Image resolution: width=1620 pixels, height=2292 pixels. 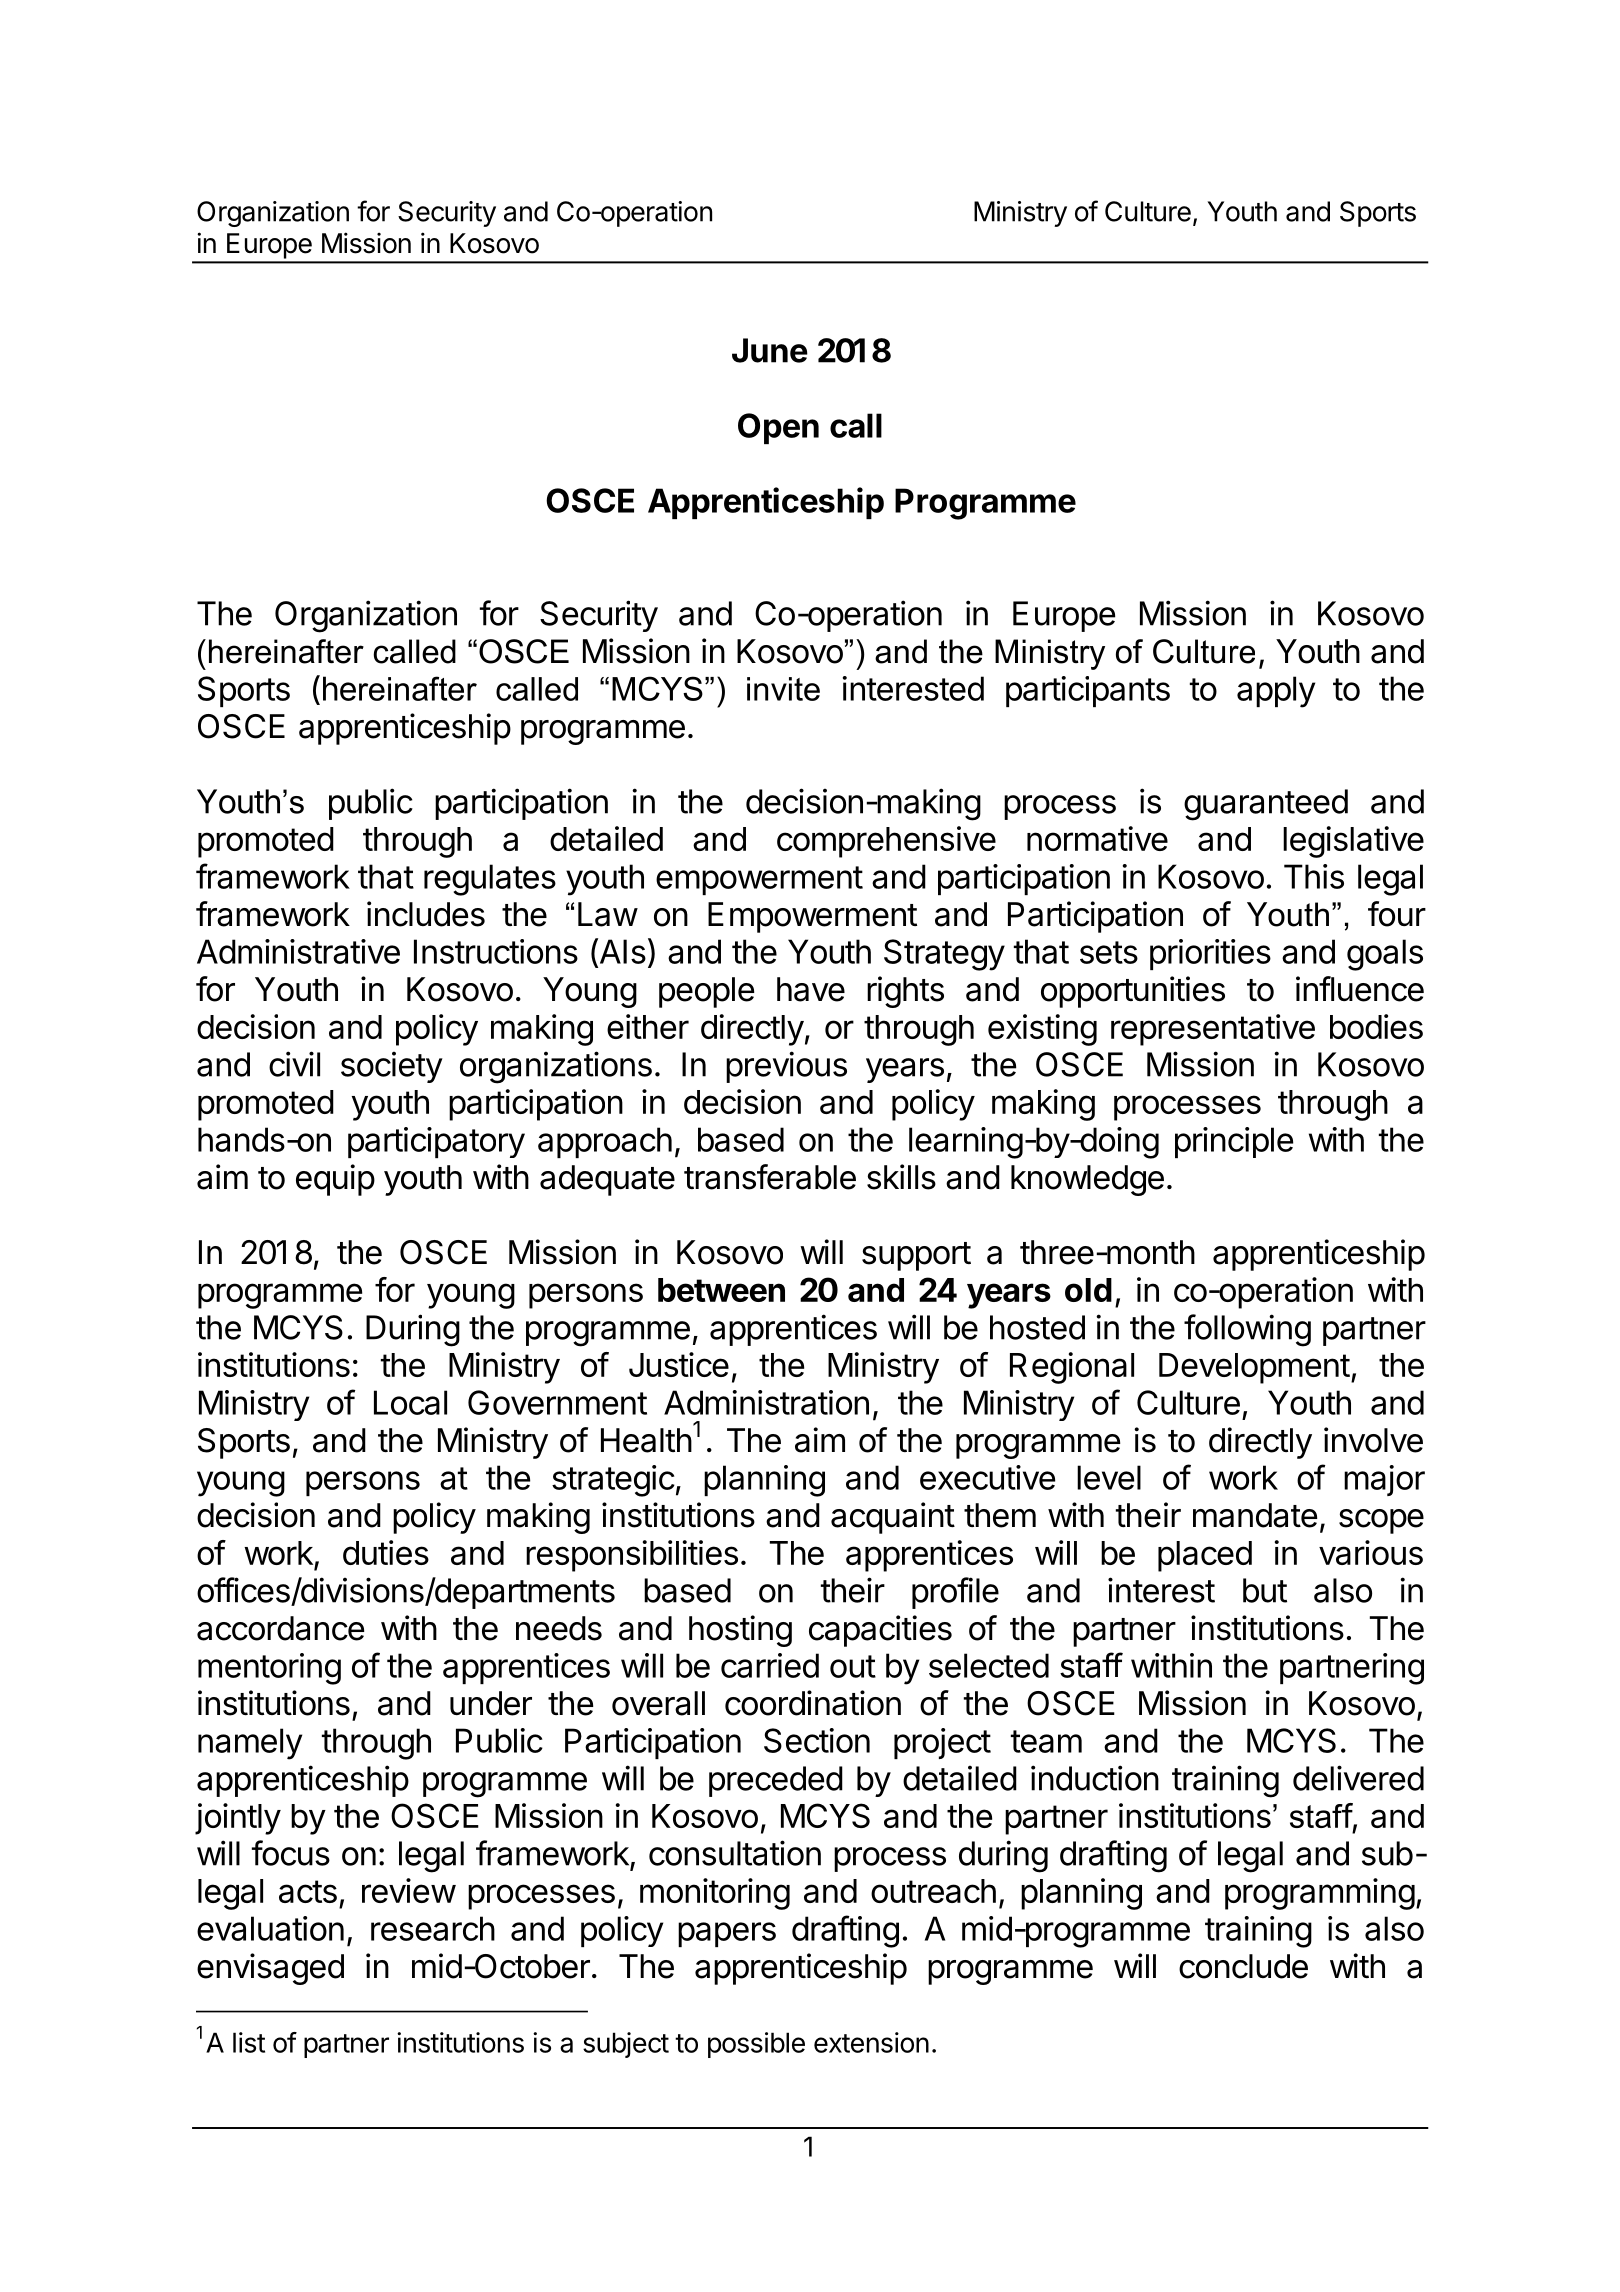 What do you see at coordinates (386, 1552) in the page?
I see `duties` at bounding box center [386, 1552].
